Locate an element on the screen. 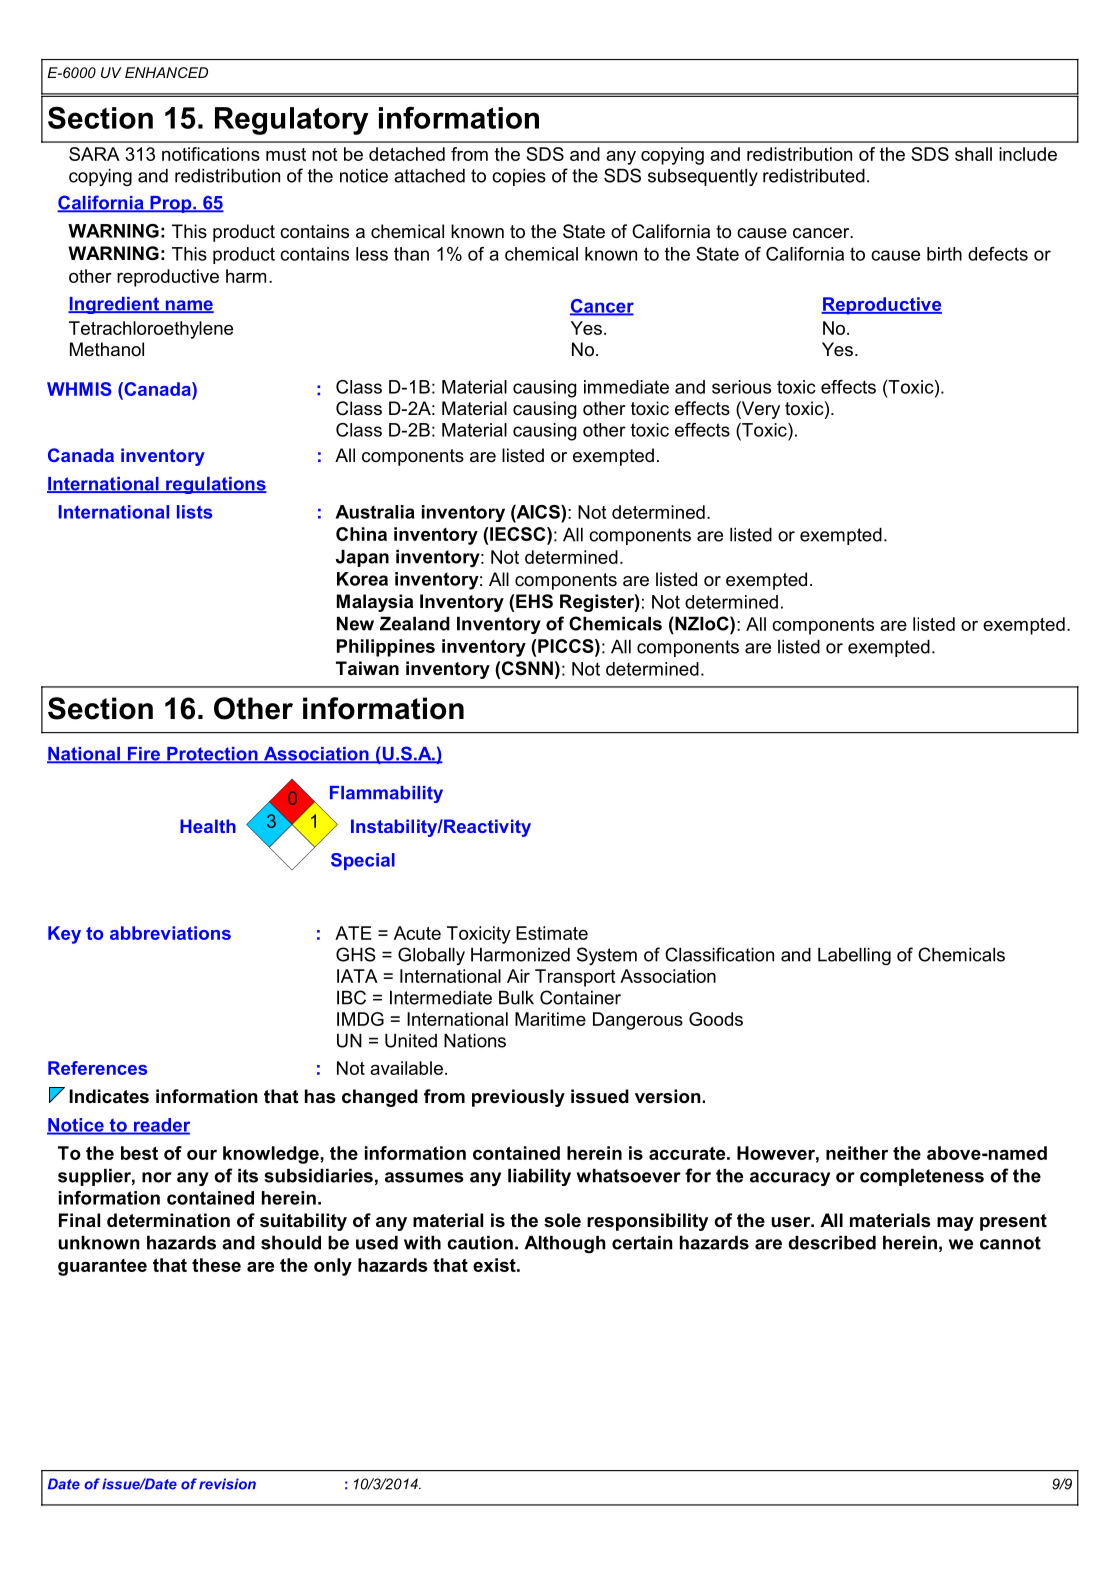 The image size is (1119, 1583). ENHANCED is located at coordinates (166, 72).
